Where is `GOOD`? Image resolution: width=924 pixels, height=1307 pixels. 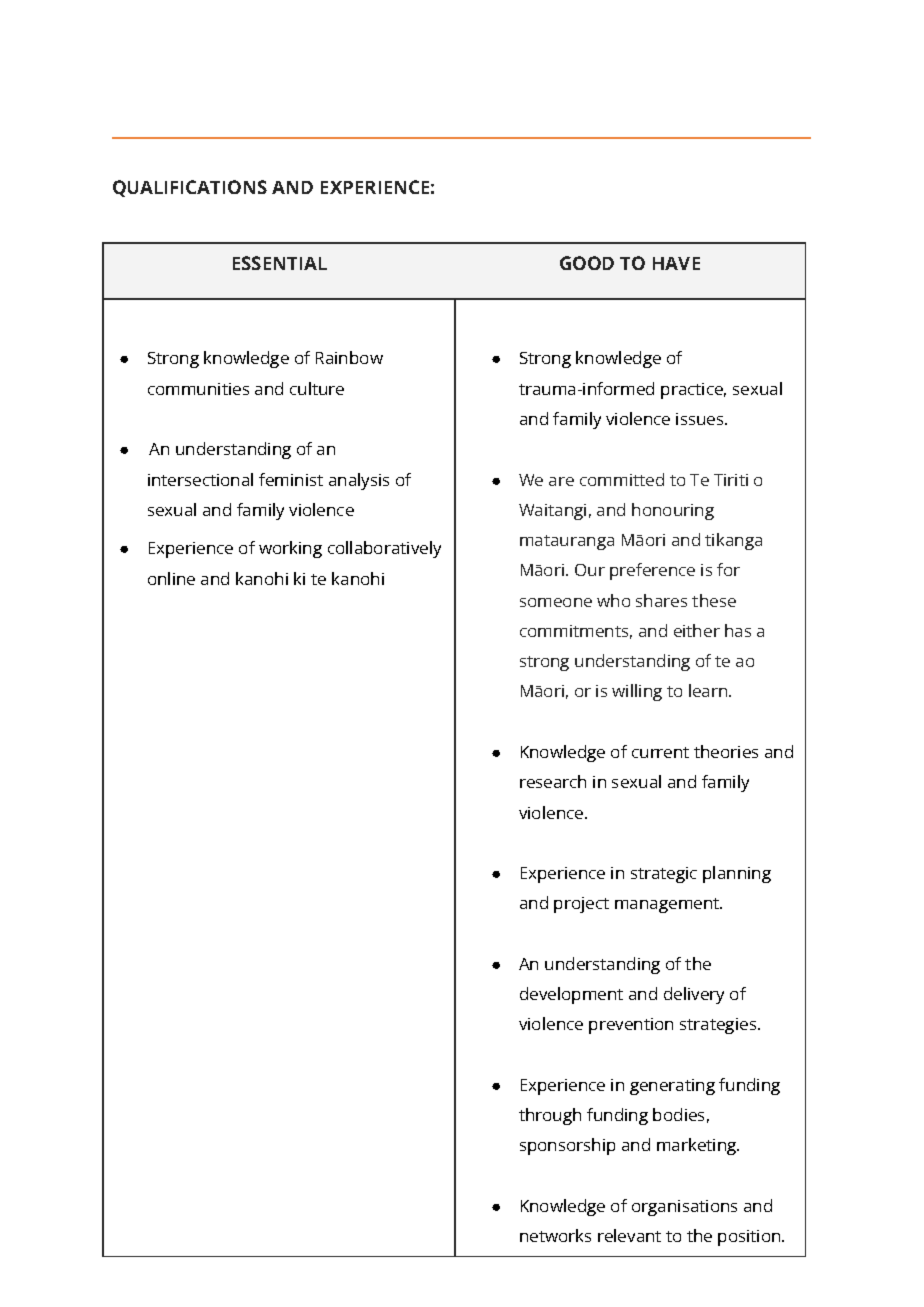
GOOD is located at coordinates (587, 263).
